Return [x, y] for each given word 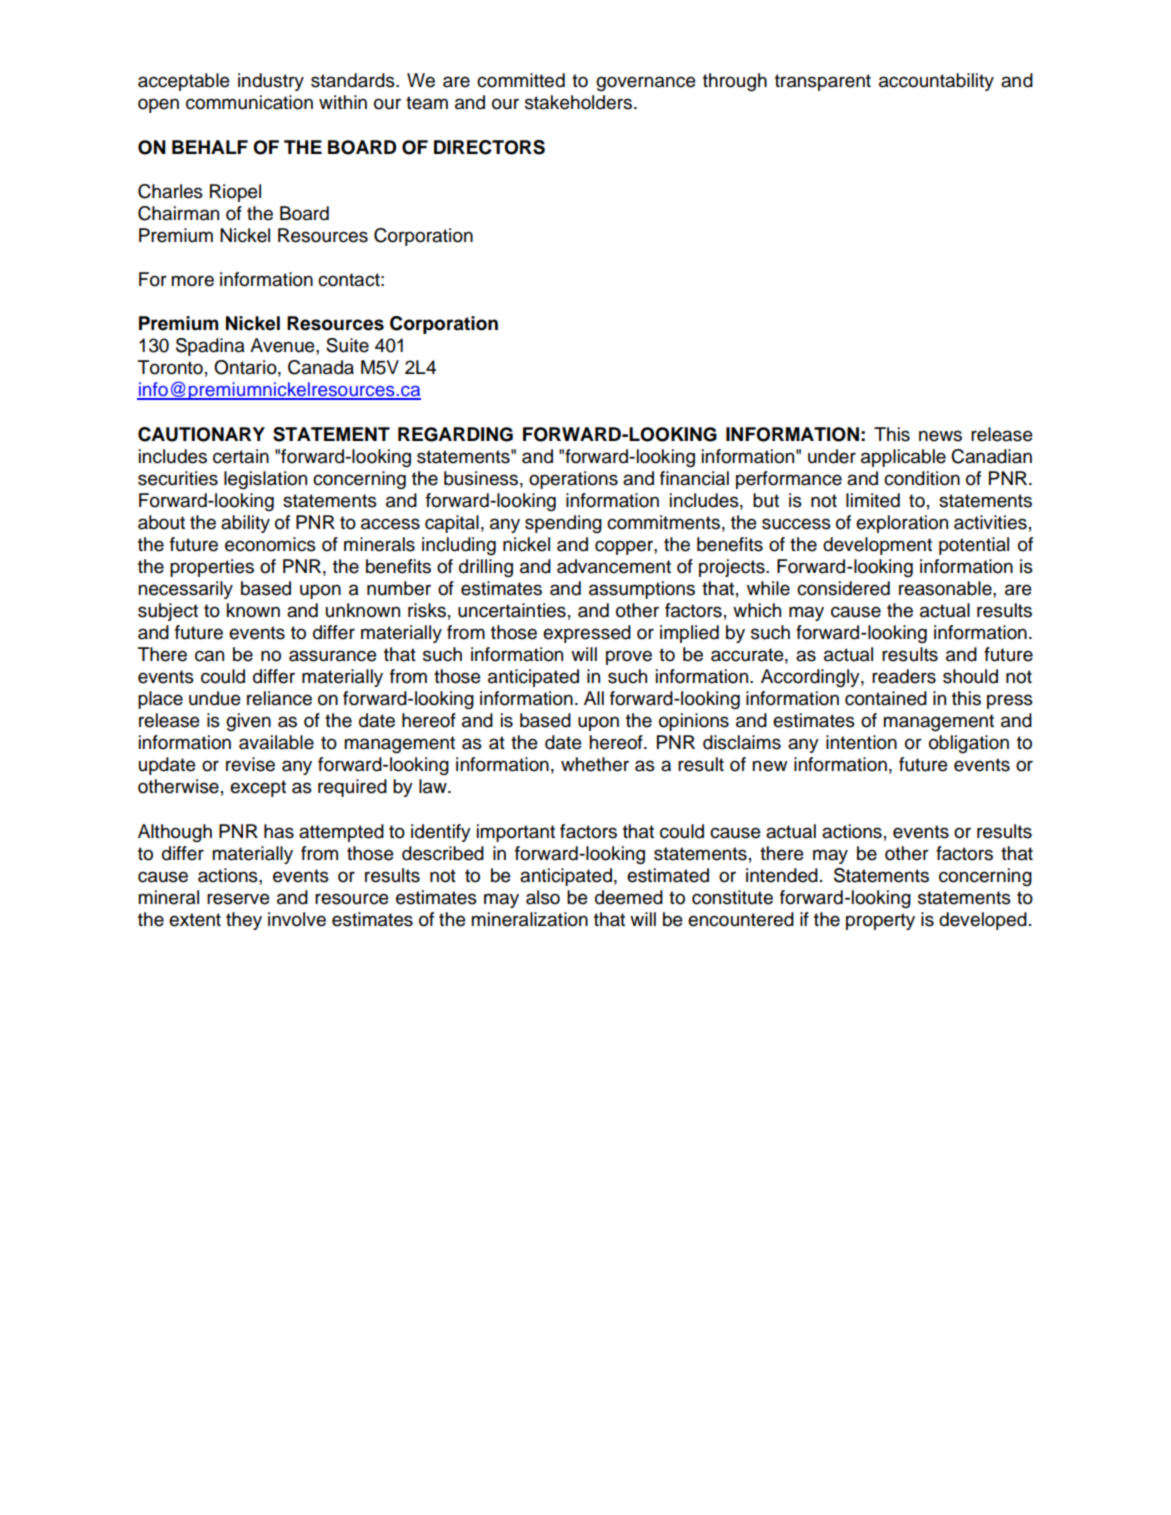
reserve [238, 899]
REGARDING [455, 434]
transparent [823, 82]
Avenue [283, 345]
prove [629, 657]
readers [904, 676]
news [940, 436]
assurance [333, 656]
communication [249, 102]
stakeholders [578, 102]
